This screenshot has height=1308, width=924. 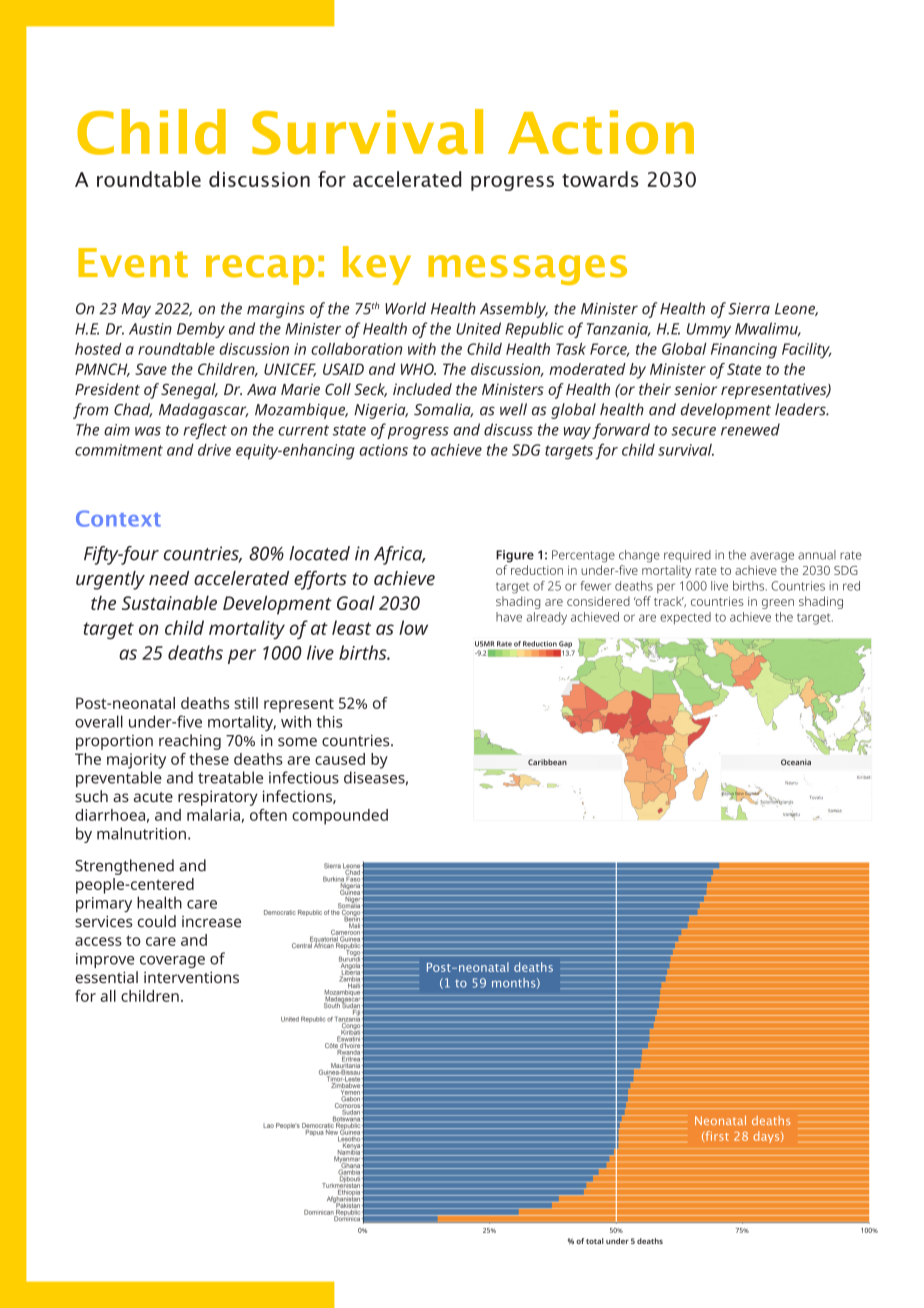 I want to click on key, so click(x=377, y=265).
